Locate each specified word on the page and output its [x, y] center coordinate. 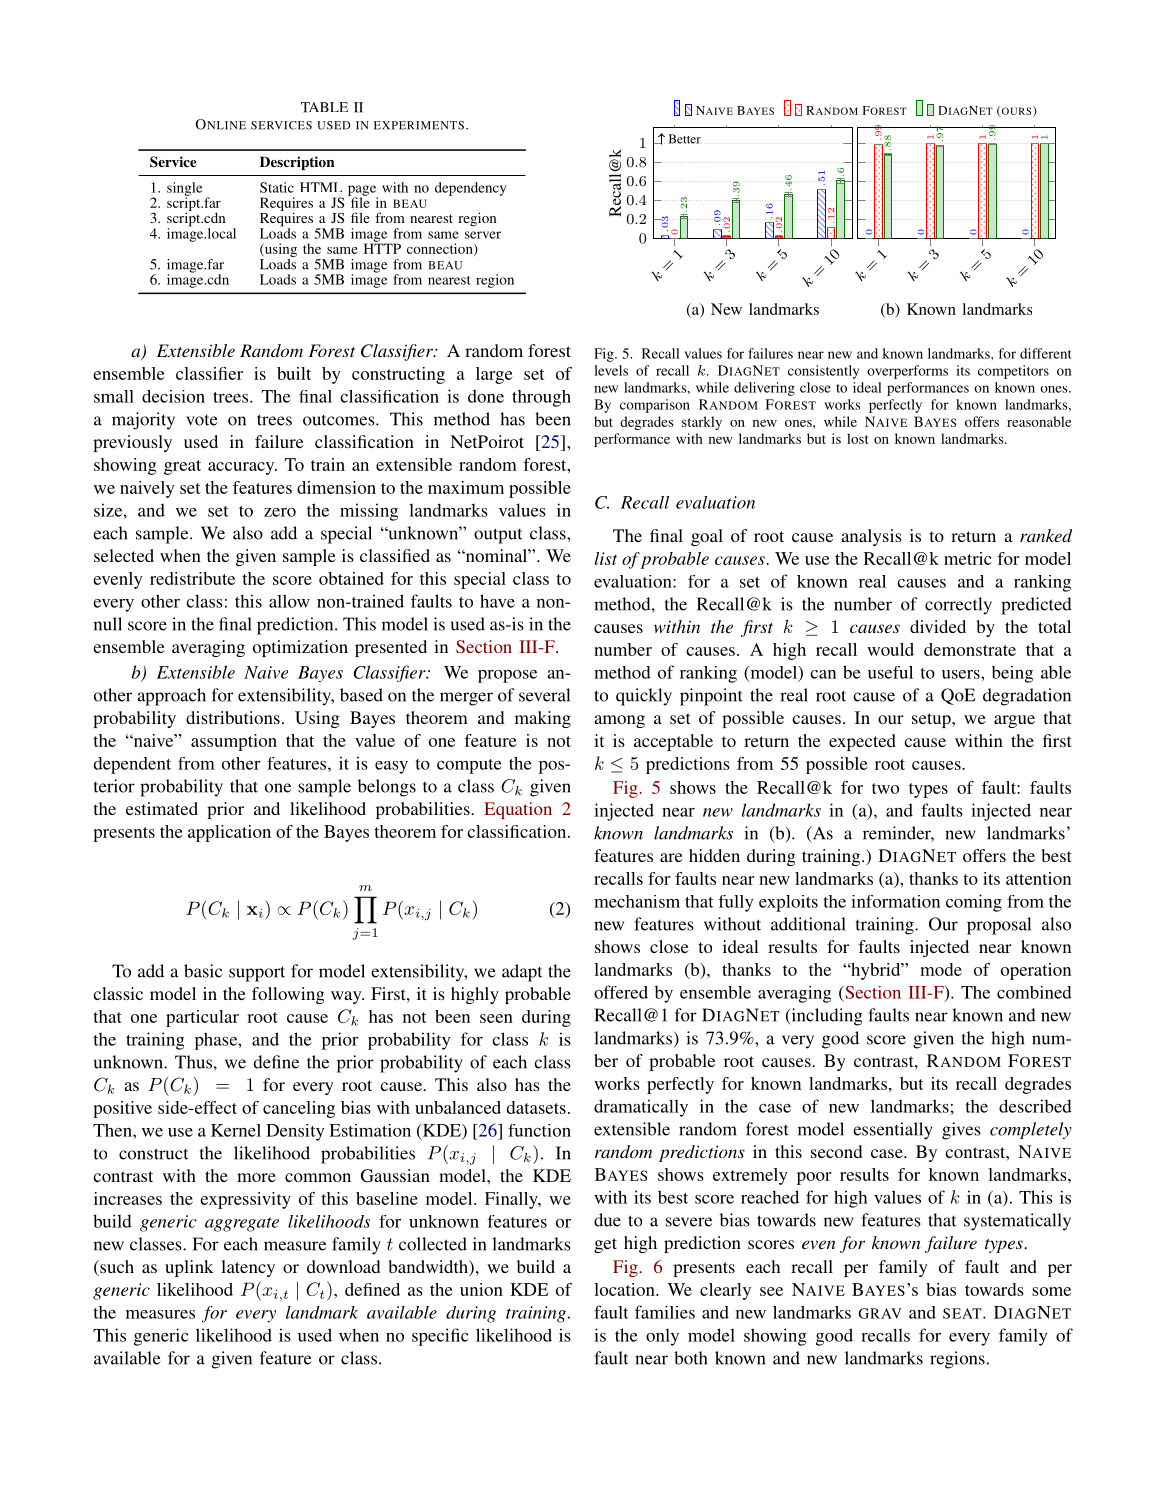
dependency [470, 189]
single [184, 190]
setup [932, 720]
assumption [234, 742]
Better [685, 139]
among [619, 721]
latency [248, 1268]
